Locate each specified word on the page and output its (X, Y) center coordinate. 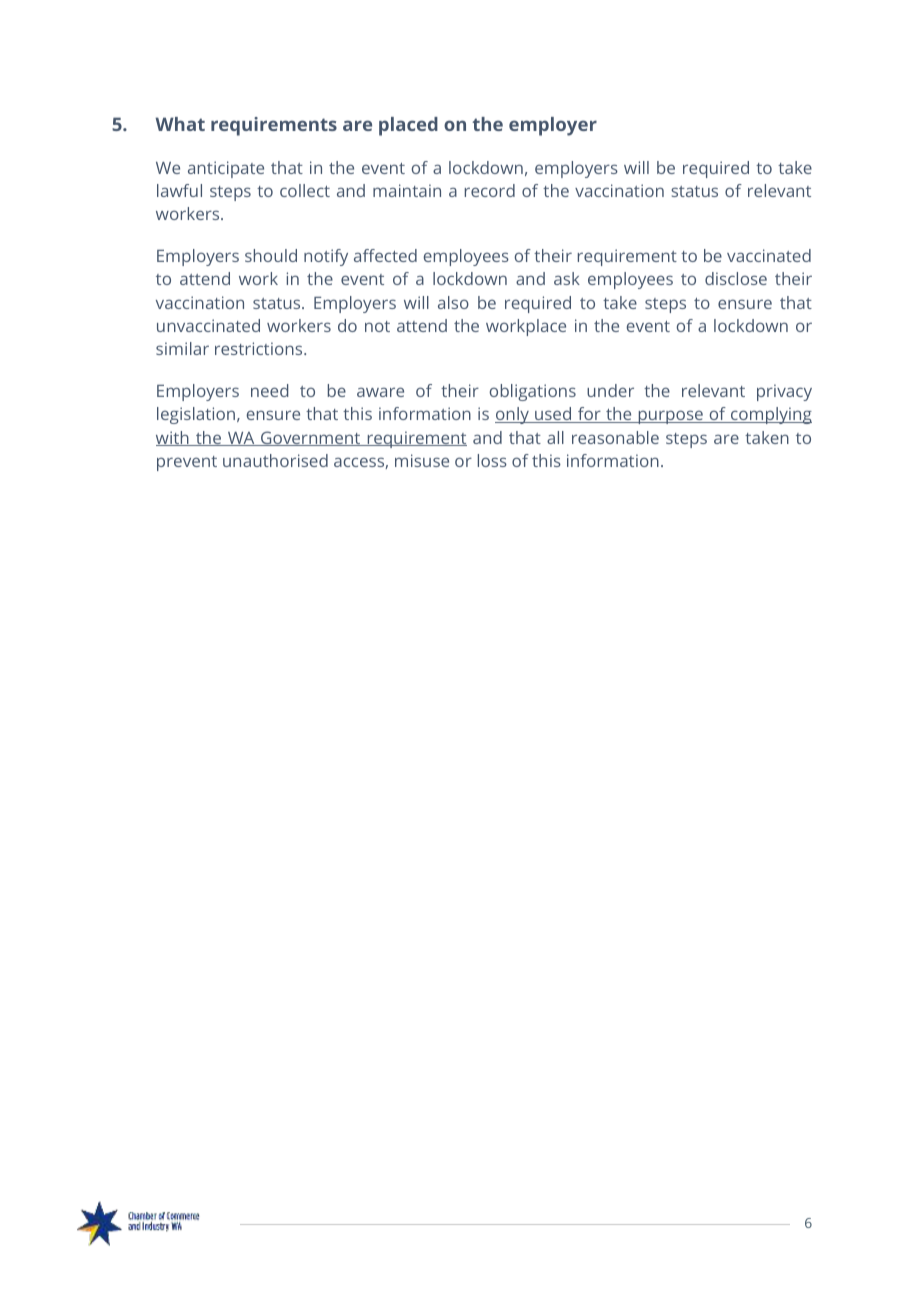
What (180, 124)
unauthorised (275, 460)
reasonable (615, 437)
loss (492, 460)
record (490, 190)
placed (408, 126)
